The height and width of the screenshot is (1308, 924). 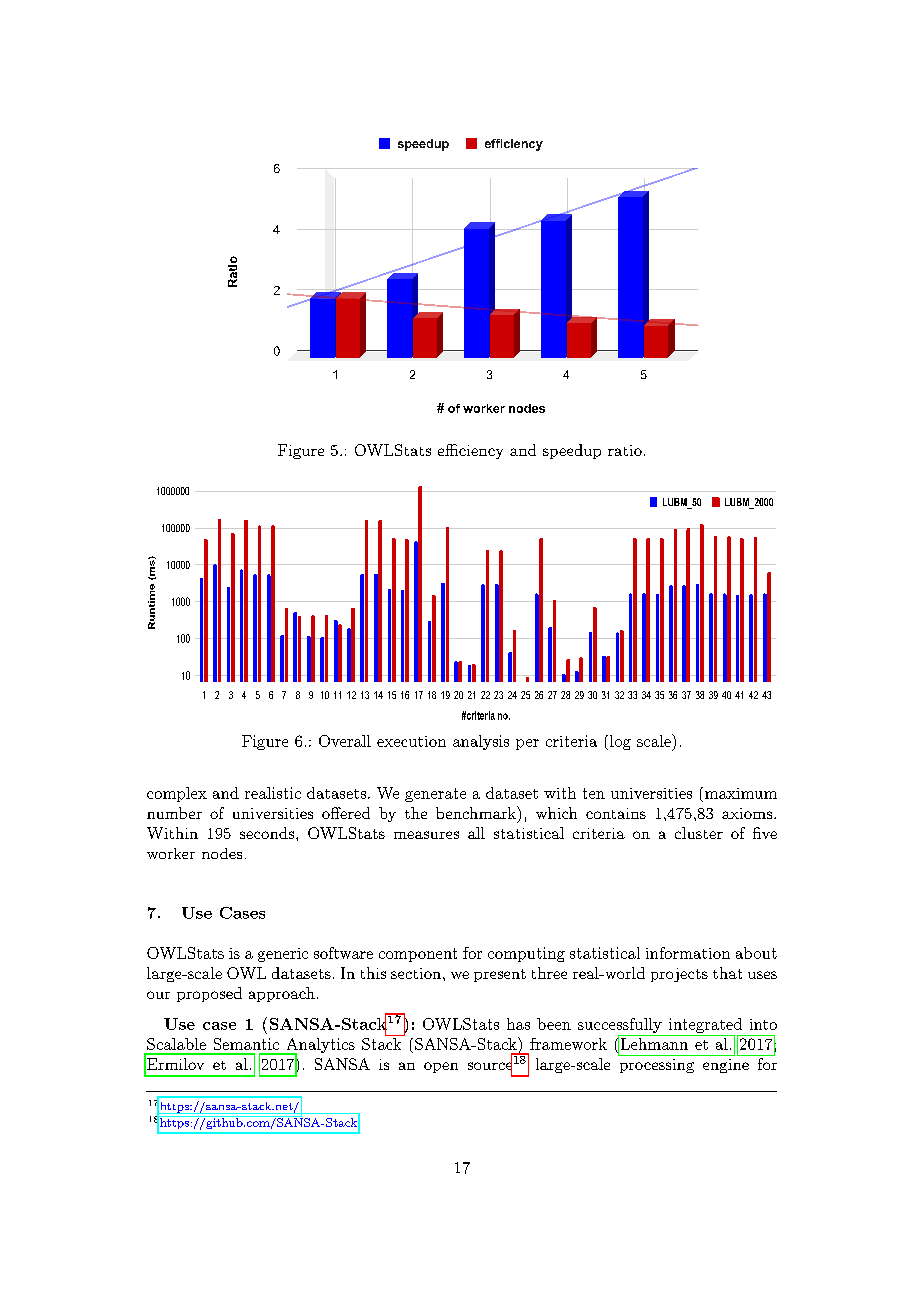 What do you see at coordinates (679, 975) in the screenshot?
I see `projects` at bounding box center [679, 975].
